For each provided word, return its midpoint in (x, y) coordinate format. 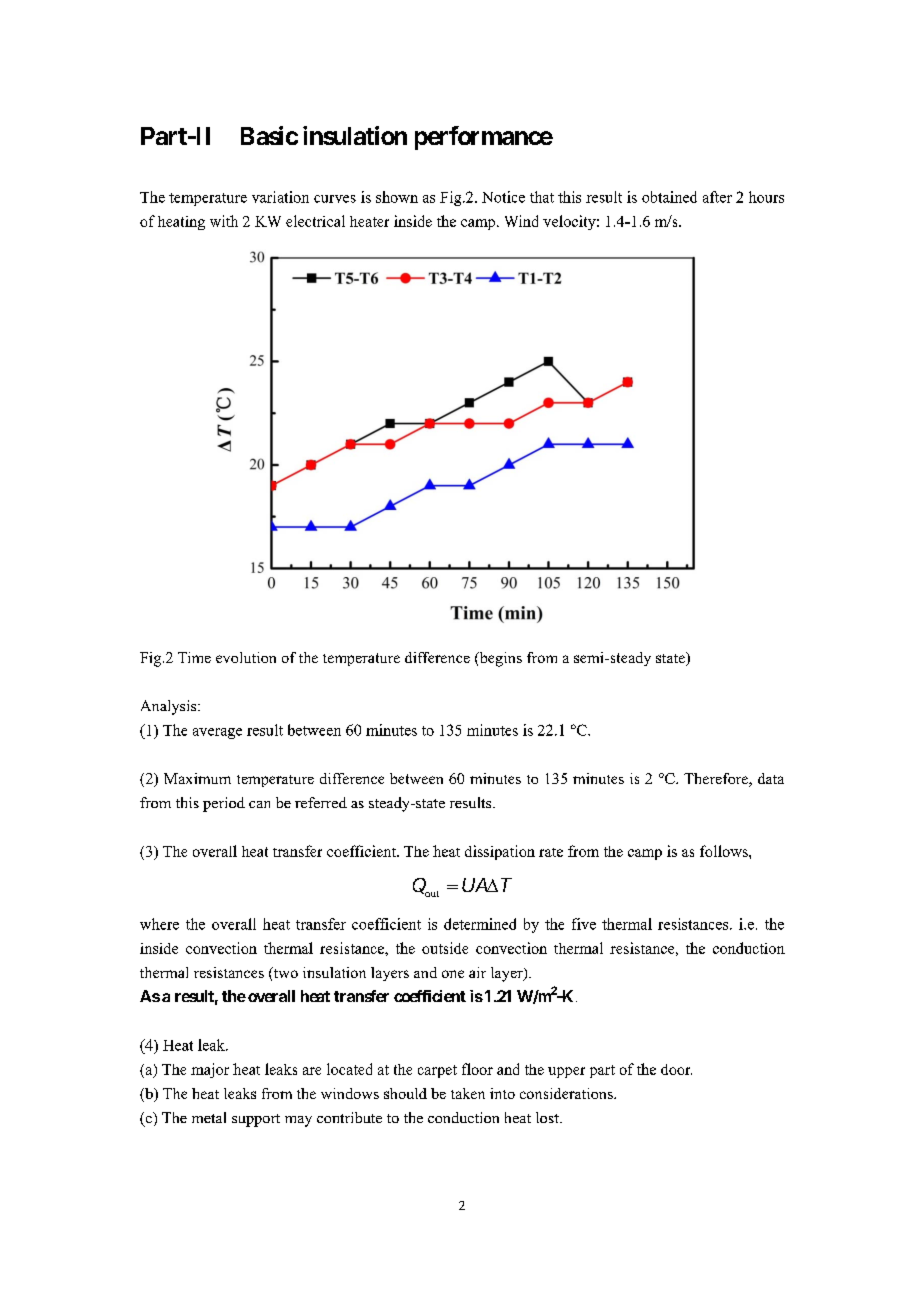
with (224, 221)
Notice (503, 197)
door (676, 1069)
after (717, 197)
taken (468, 1093)
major (210, 1070)
